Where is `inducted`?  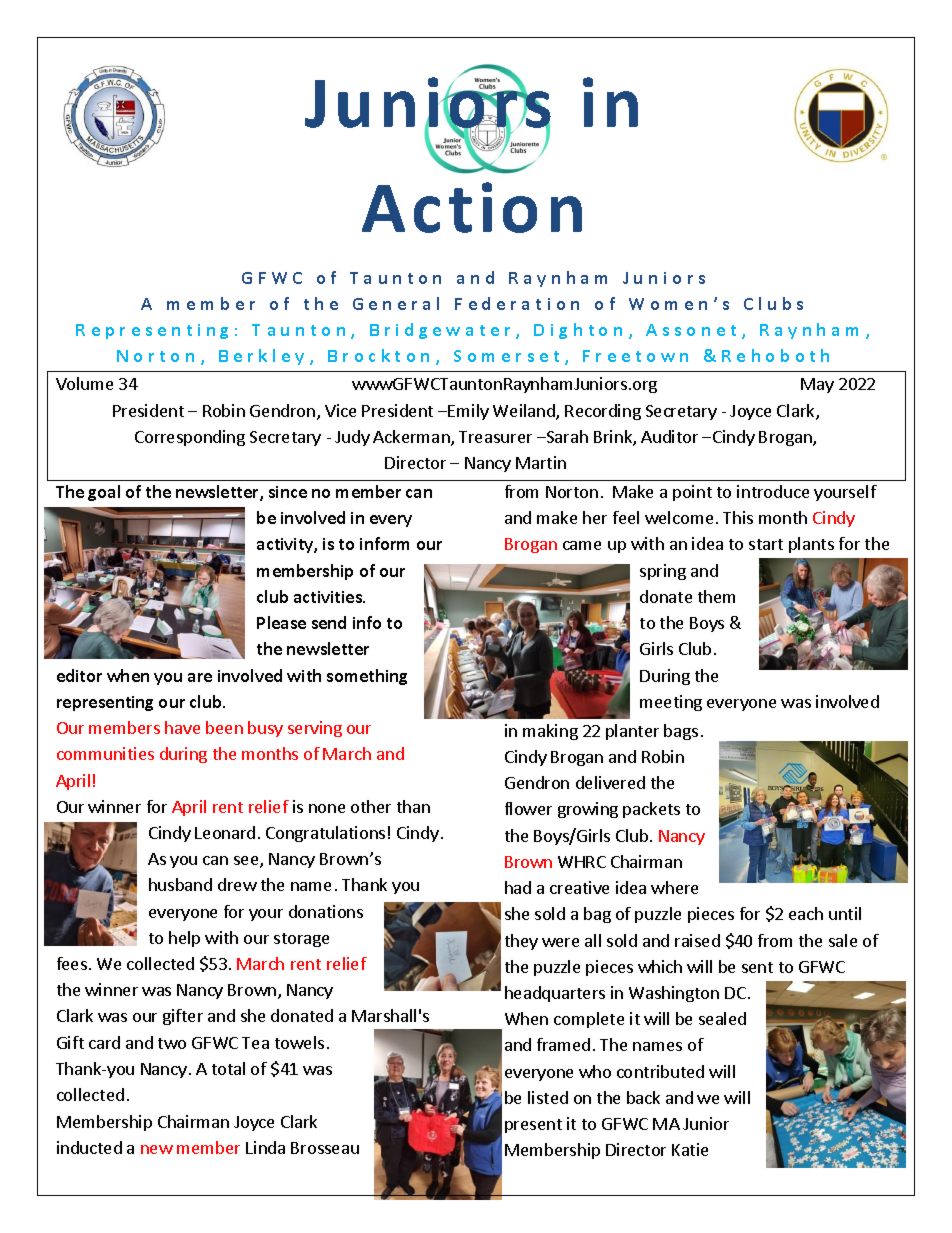 inducted is located at coordinates (89, 1147).
